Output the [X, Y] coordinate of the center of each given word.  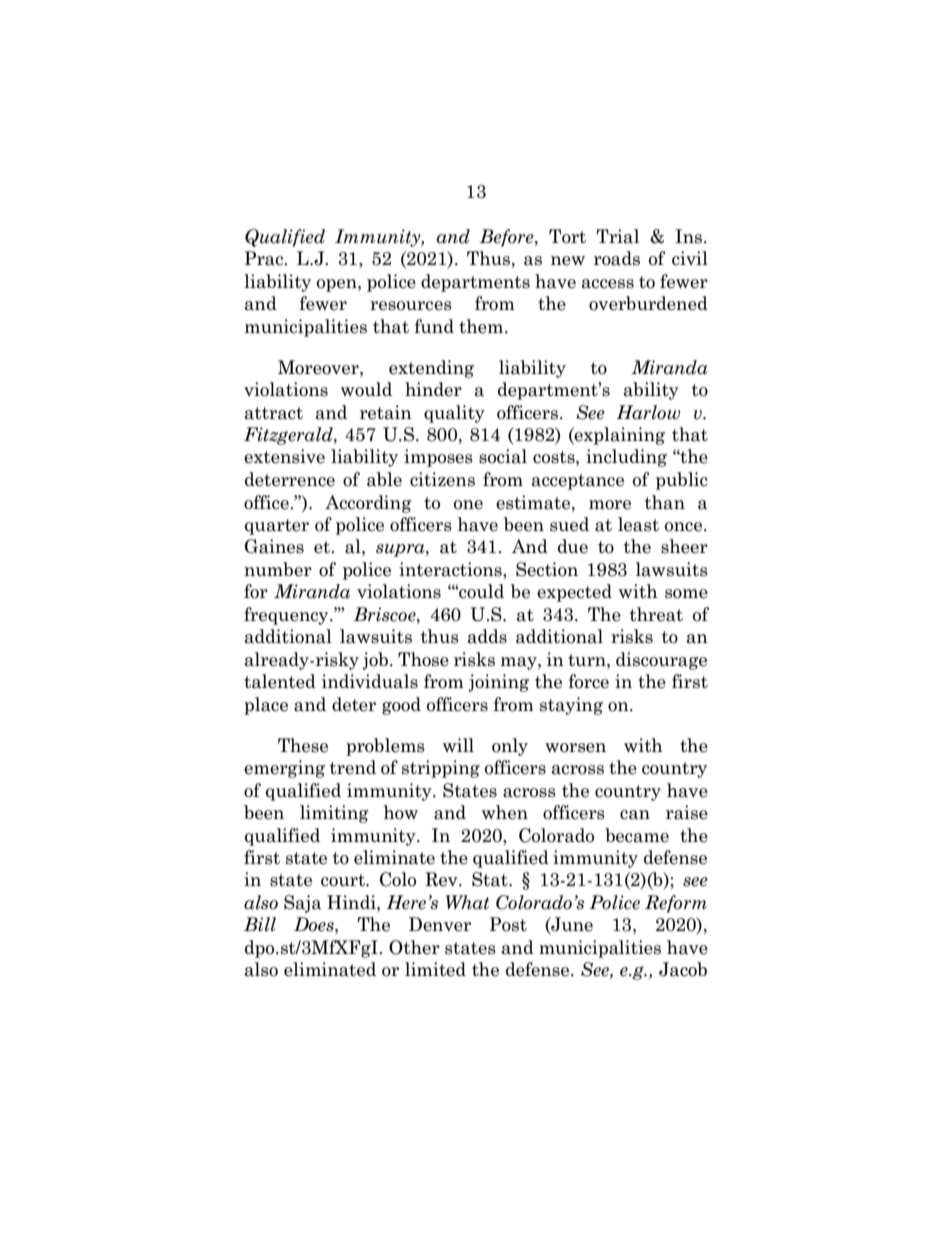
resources [411, 306]
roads [617, 258]
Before [507, 238]
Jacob [683, 969]
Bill [260, 924]
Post [508, 924]
